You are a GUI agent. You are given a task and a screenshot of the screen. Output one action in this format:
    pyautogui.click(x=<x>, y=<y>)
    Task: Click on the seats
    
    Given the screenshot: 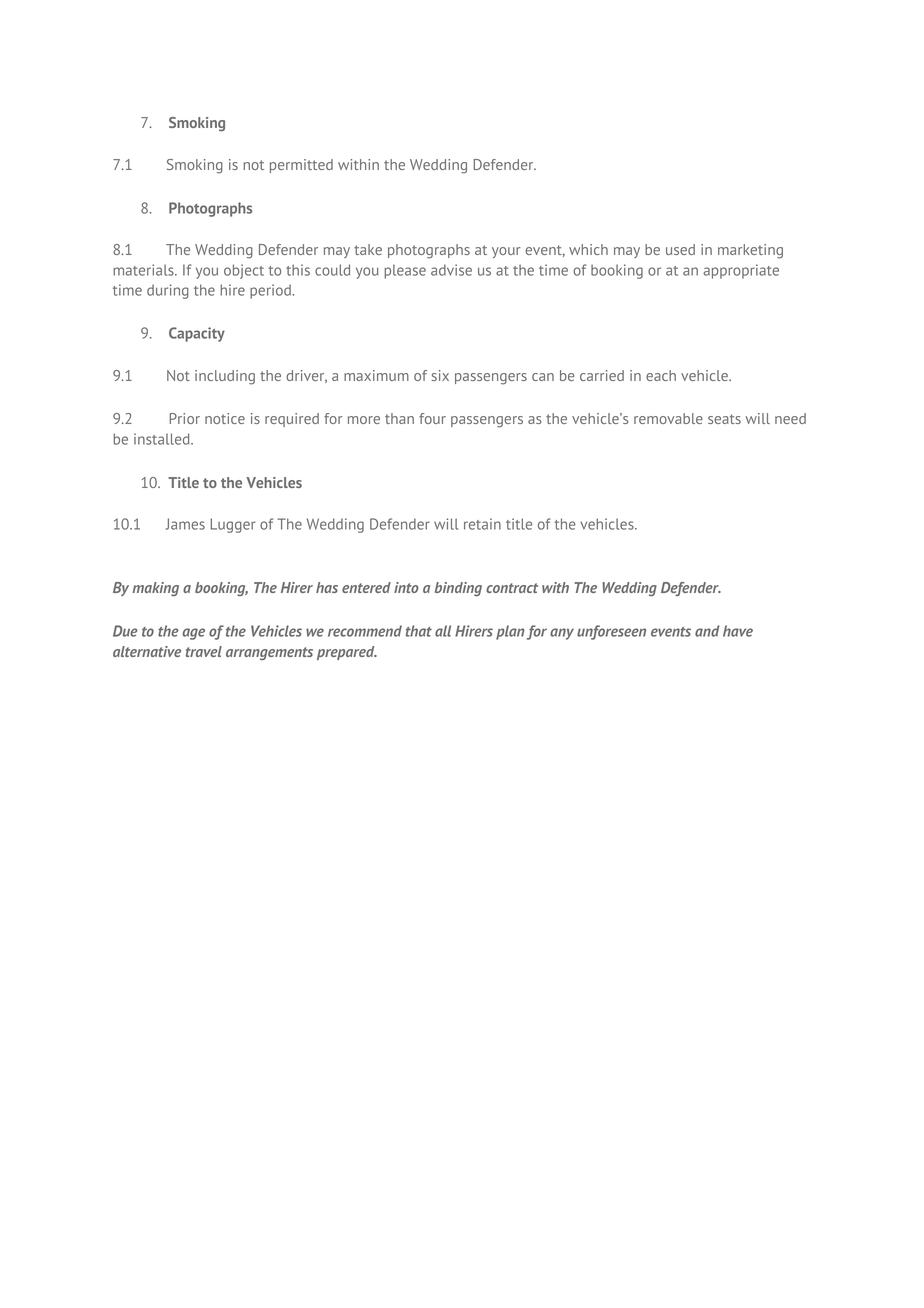 What is the action you would take?
    pyautogui.click(x=724, y=419)
